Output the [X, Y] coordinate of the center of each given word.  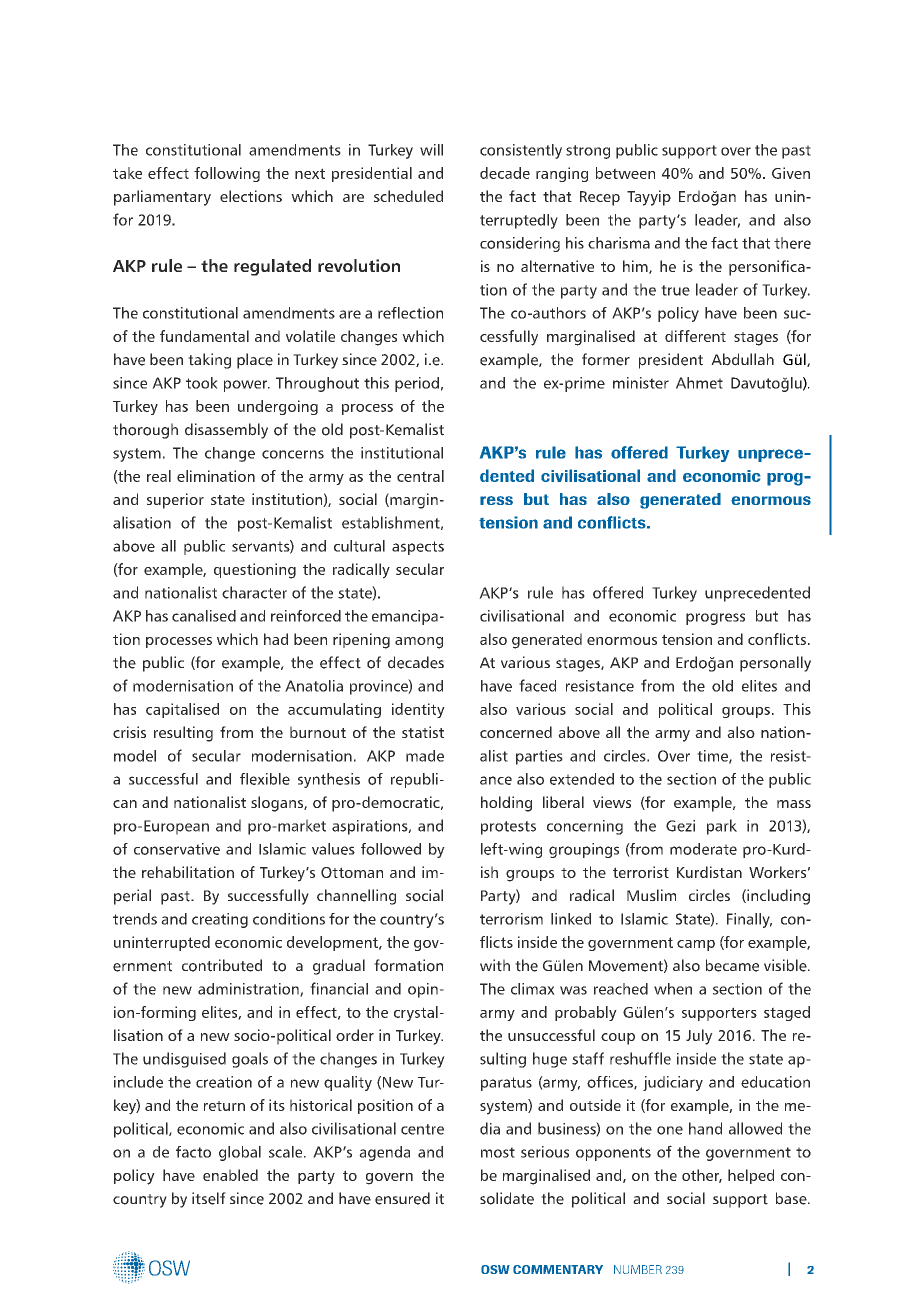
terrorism [511, 919]
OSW [495, 1269]
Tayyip [649, 198]
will [431, 150]
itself [209, 1198]
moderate [703, 849]
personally [775, 664]
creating [220, 920]
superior [175, 501]
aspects [418, 548]
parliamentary [162, 198]
